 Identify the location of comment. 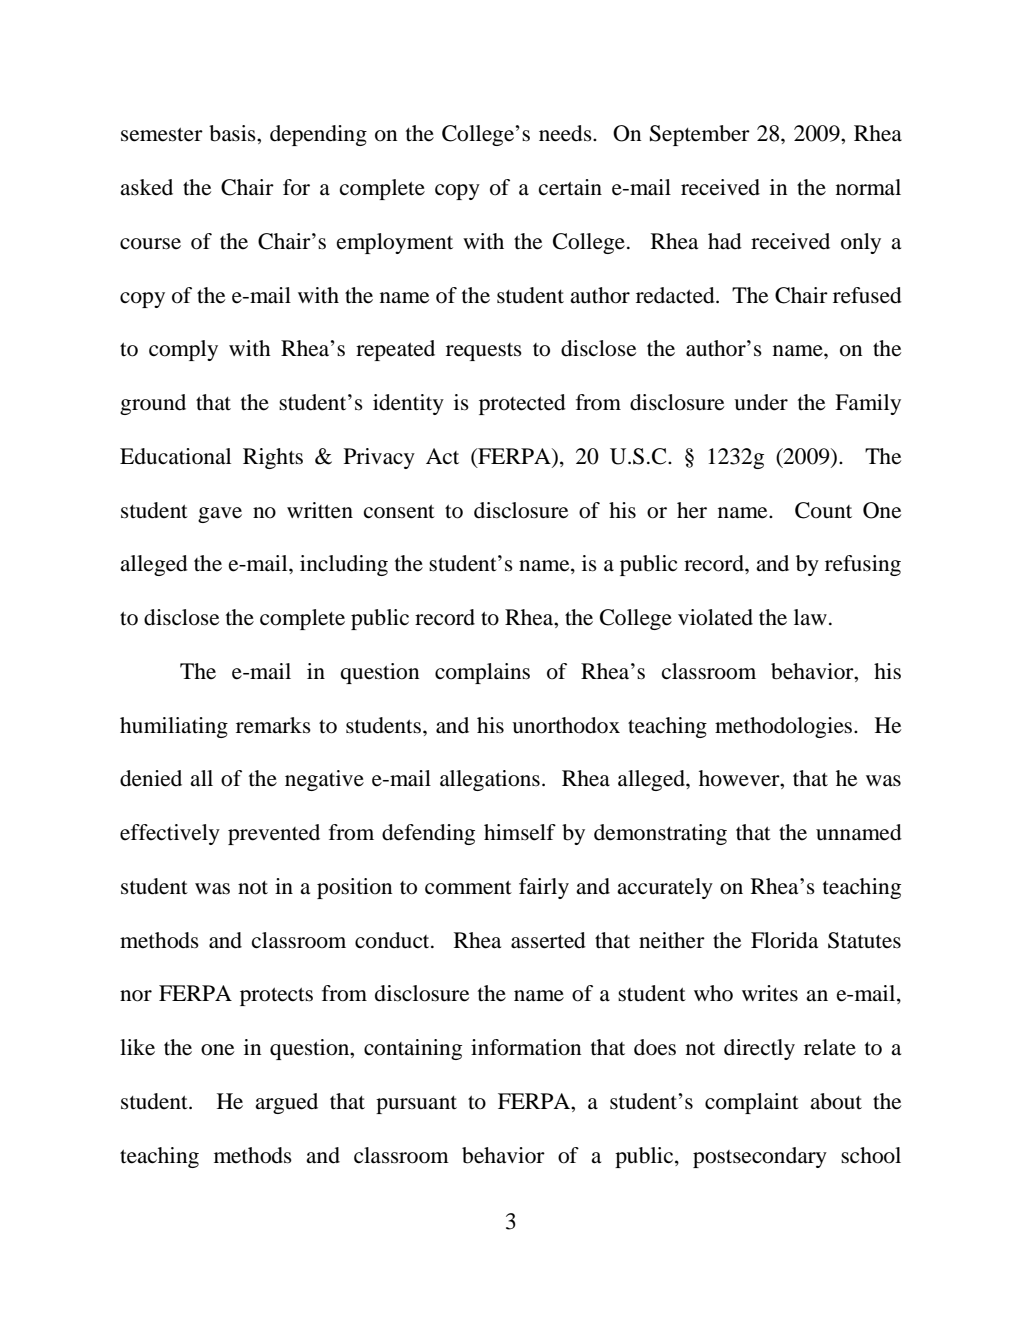
(468, 888).
